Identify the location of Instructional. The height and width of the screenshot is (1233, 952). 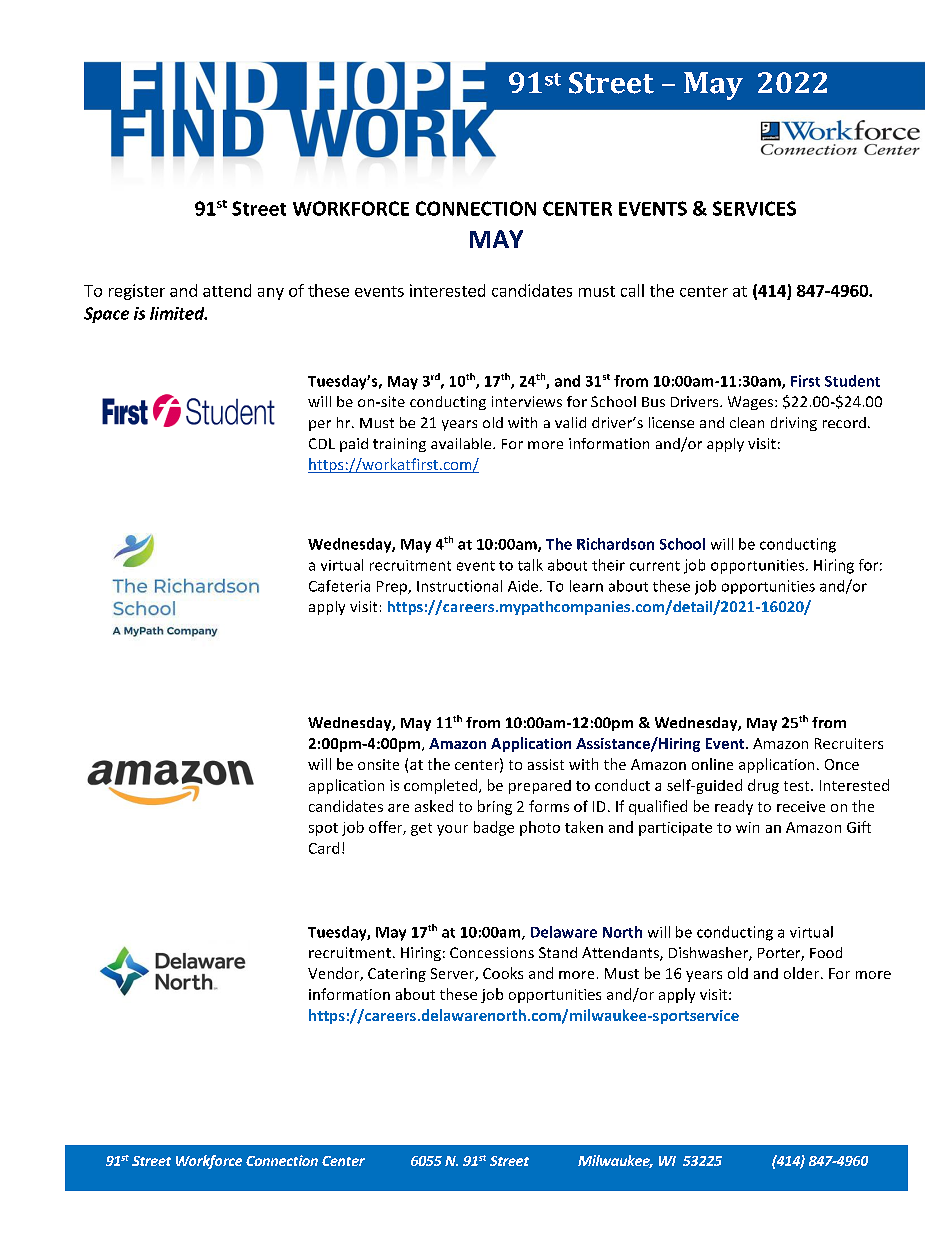
(459, 586).
